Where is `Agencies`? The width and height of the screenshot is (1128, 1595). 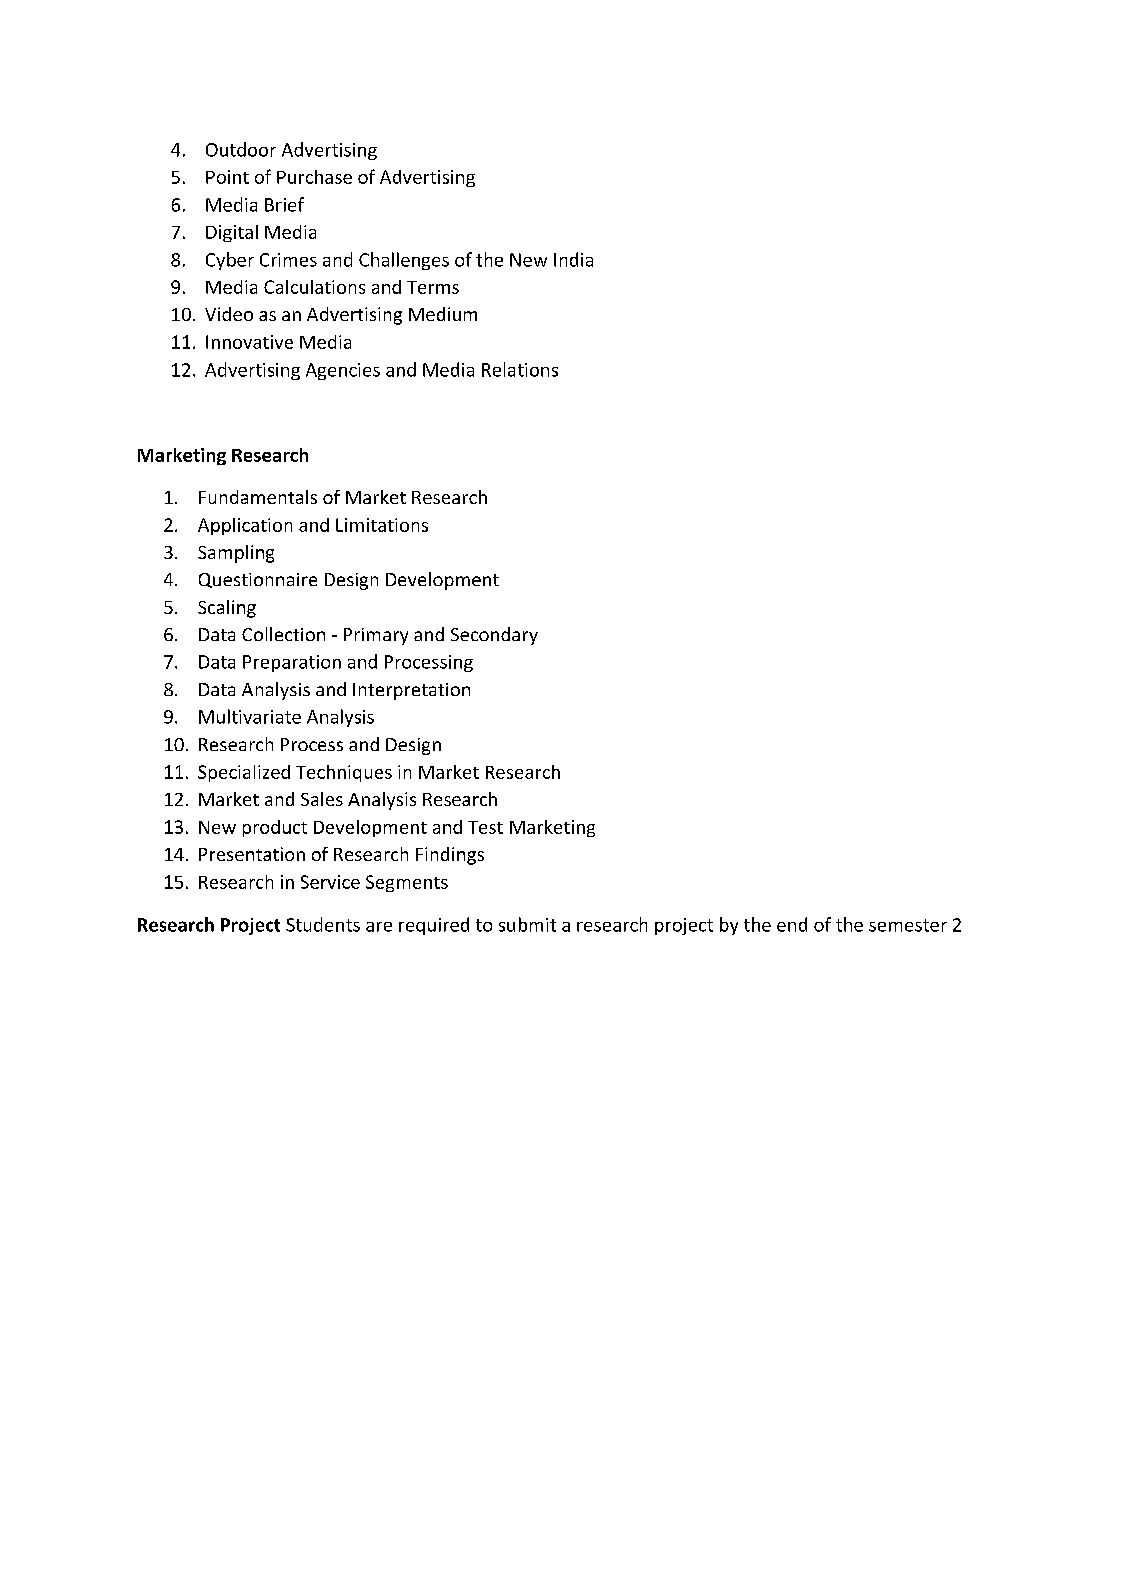
Agencies is located at coordinates (343, 371).
